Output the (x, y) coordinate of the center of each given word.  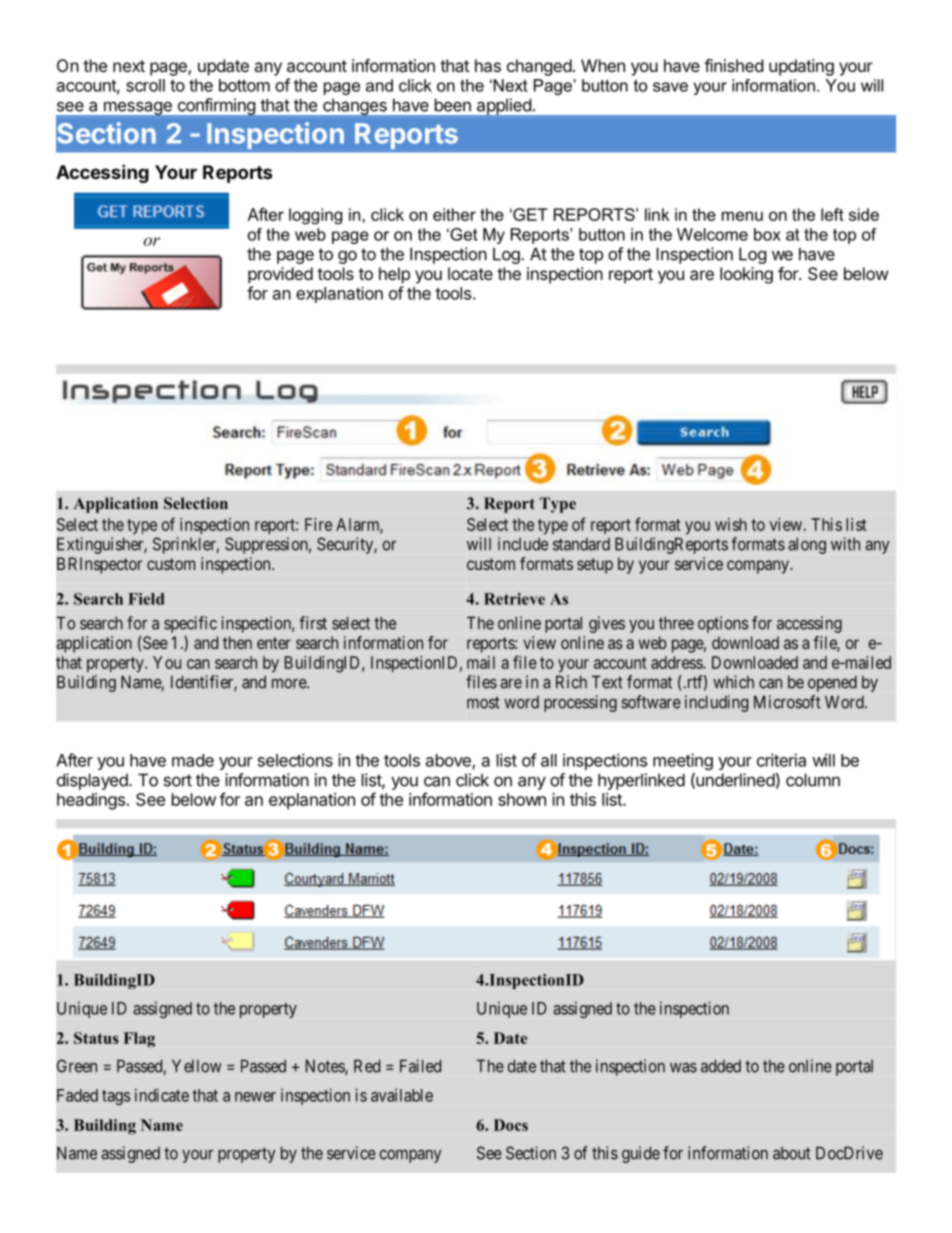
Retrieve (514, 599)
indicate (162, 1095)
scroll (145, 85)
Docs (511, 1125)
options (723, 624)
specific (190, 624)
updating (801, 67)
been (453, 105)
